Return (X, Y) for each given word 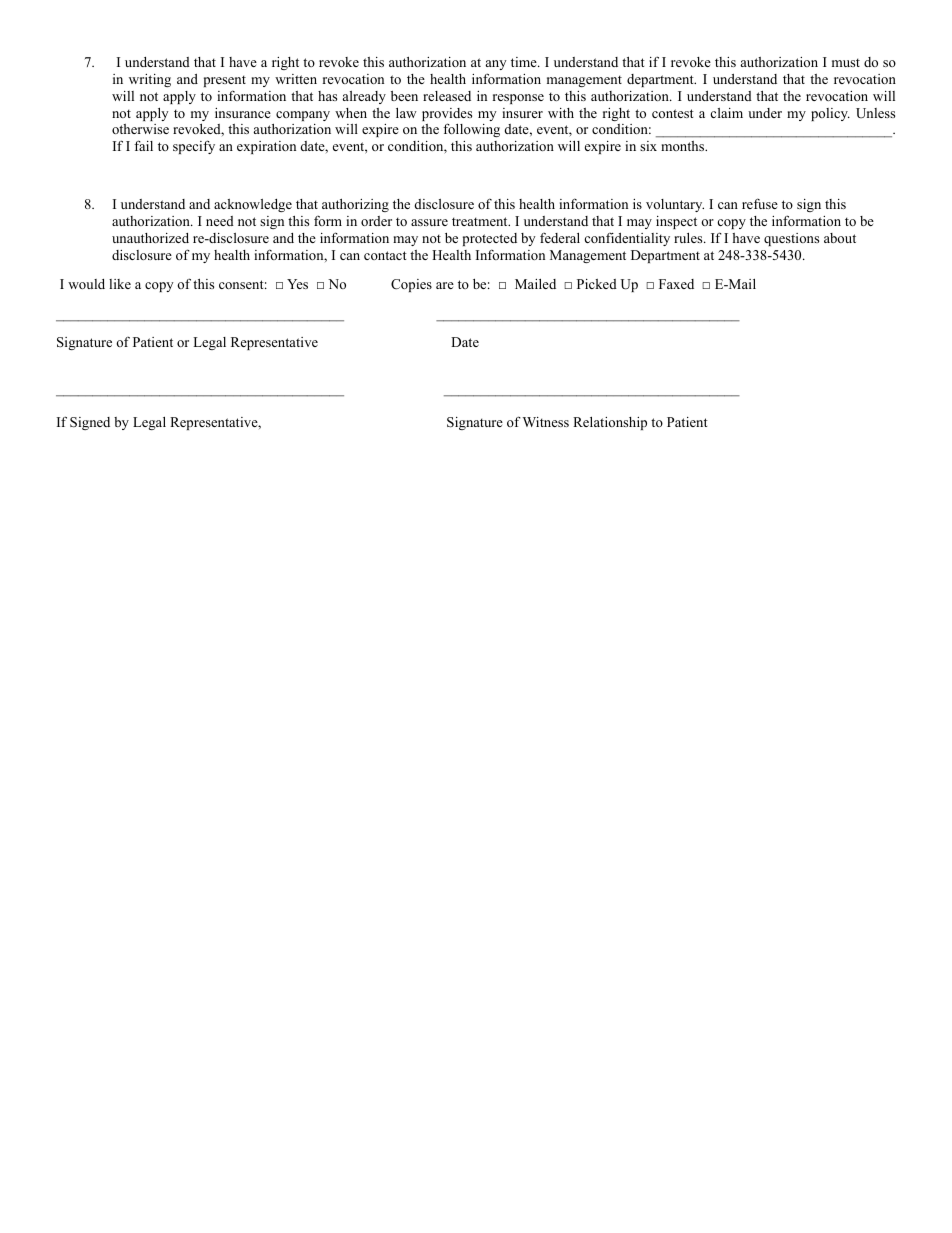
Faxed (676, 284)
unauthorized (150, 238)
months (684, 146)
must (846, 62)
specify (194, 147)
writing (150, 80)
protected (490, 239)
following (471, 130)
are (445, 285)
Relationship (610, 423)
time (525, 62)
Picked (597, 284)
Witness (546, 422)
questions (791, 239)
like (120, 284)
